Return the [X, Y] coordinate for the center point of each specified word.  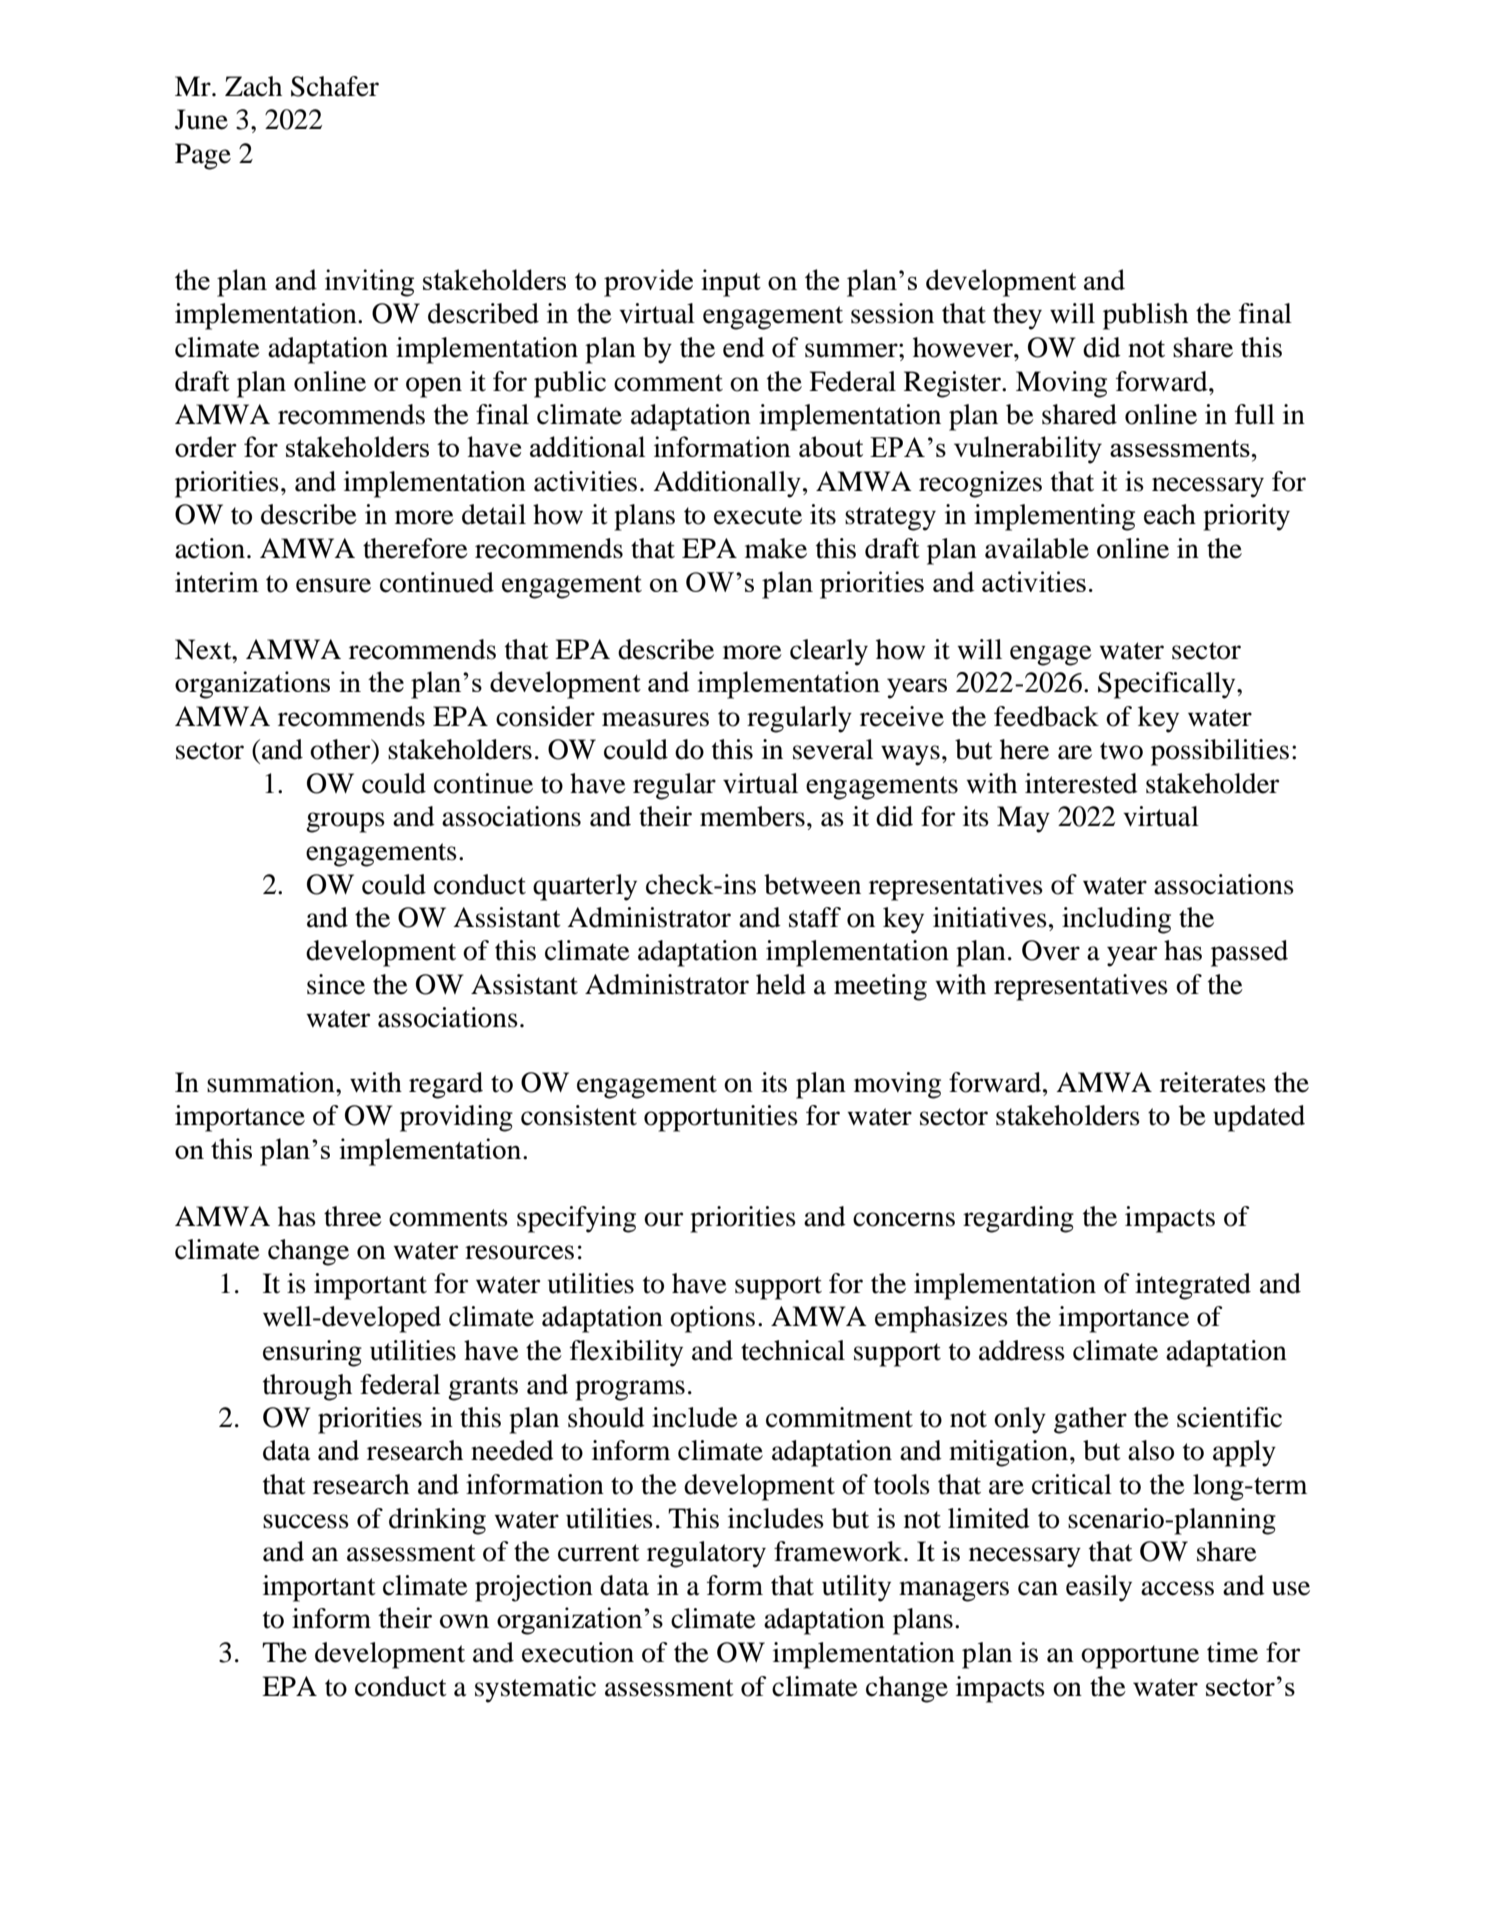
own [464, 1621]
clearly [829, 652]
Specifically [1168, 685]
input [731, 283]
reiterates [1213, 1082]
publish [1145, 316]
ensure [333, 585]
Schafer [335, 86]
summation [272, 1082]
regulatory [706, 1554]
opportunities [721, 1118]
